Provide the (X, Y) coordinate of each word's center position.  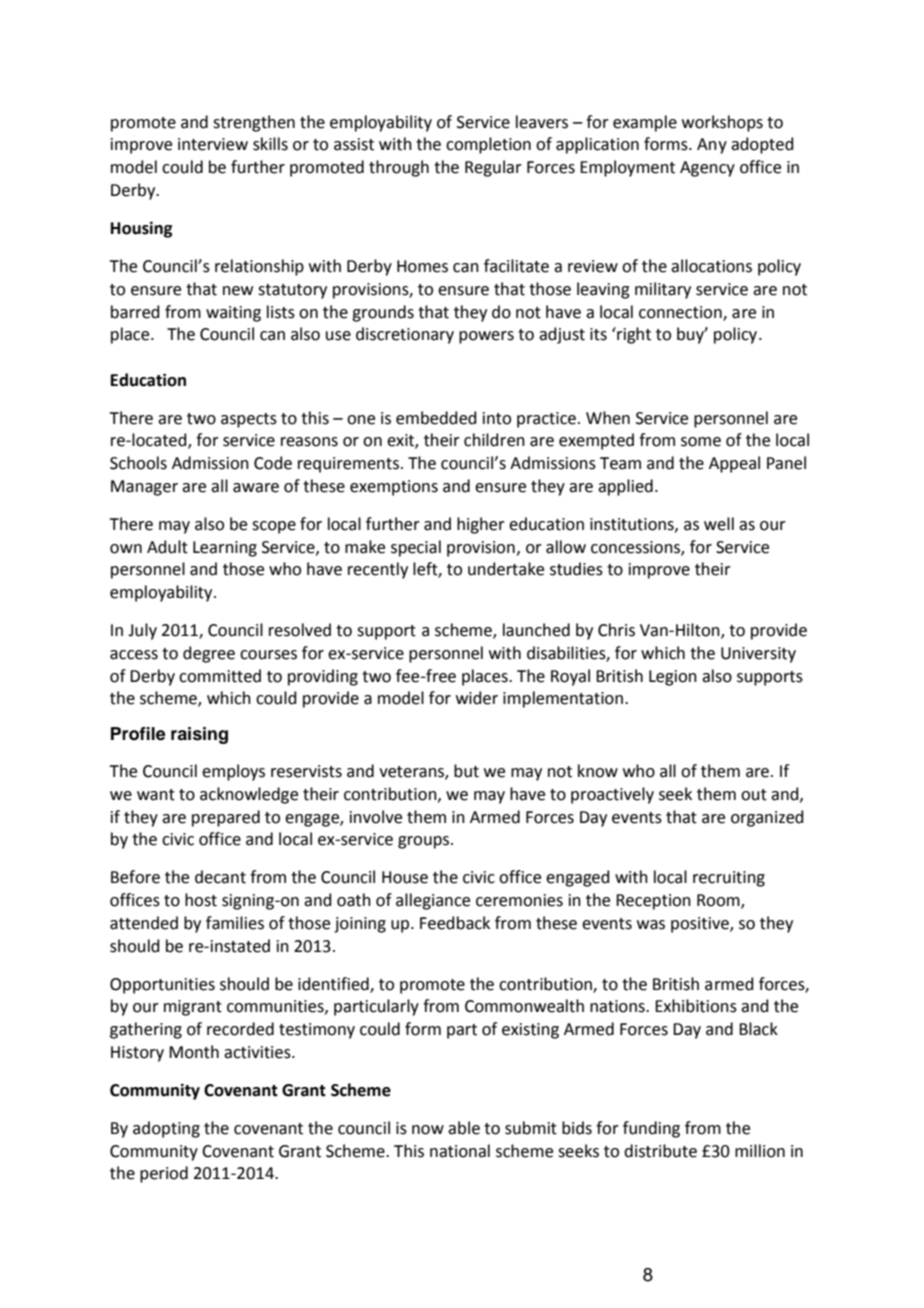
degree (209, 654)
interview (213, 144)
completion (488, 145)
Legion (673, 678)
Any (712, 146)
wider (477, 698)
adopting (166, 1129)
